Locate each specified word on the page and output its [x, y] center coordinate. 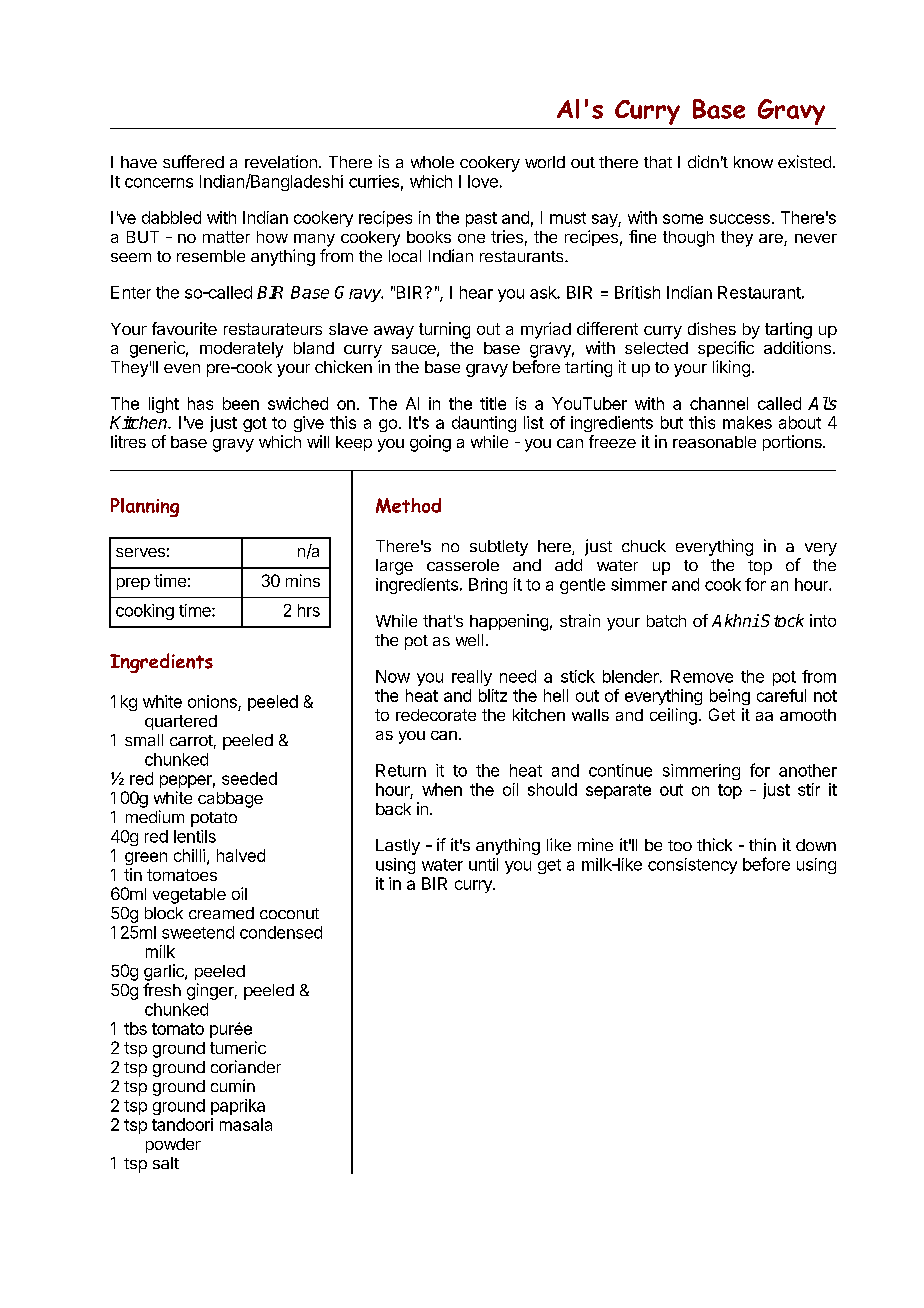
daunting [484, 424]
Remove [702, 676]
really [472, 678]
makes [747, 422]
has [200, 403]
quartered [181, 722]
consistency [692, 866]
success [740, 219]
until [483, 864]
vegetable [189, 896]
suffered [193, 161]
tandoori [182, 1124]
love [483, 181]
